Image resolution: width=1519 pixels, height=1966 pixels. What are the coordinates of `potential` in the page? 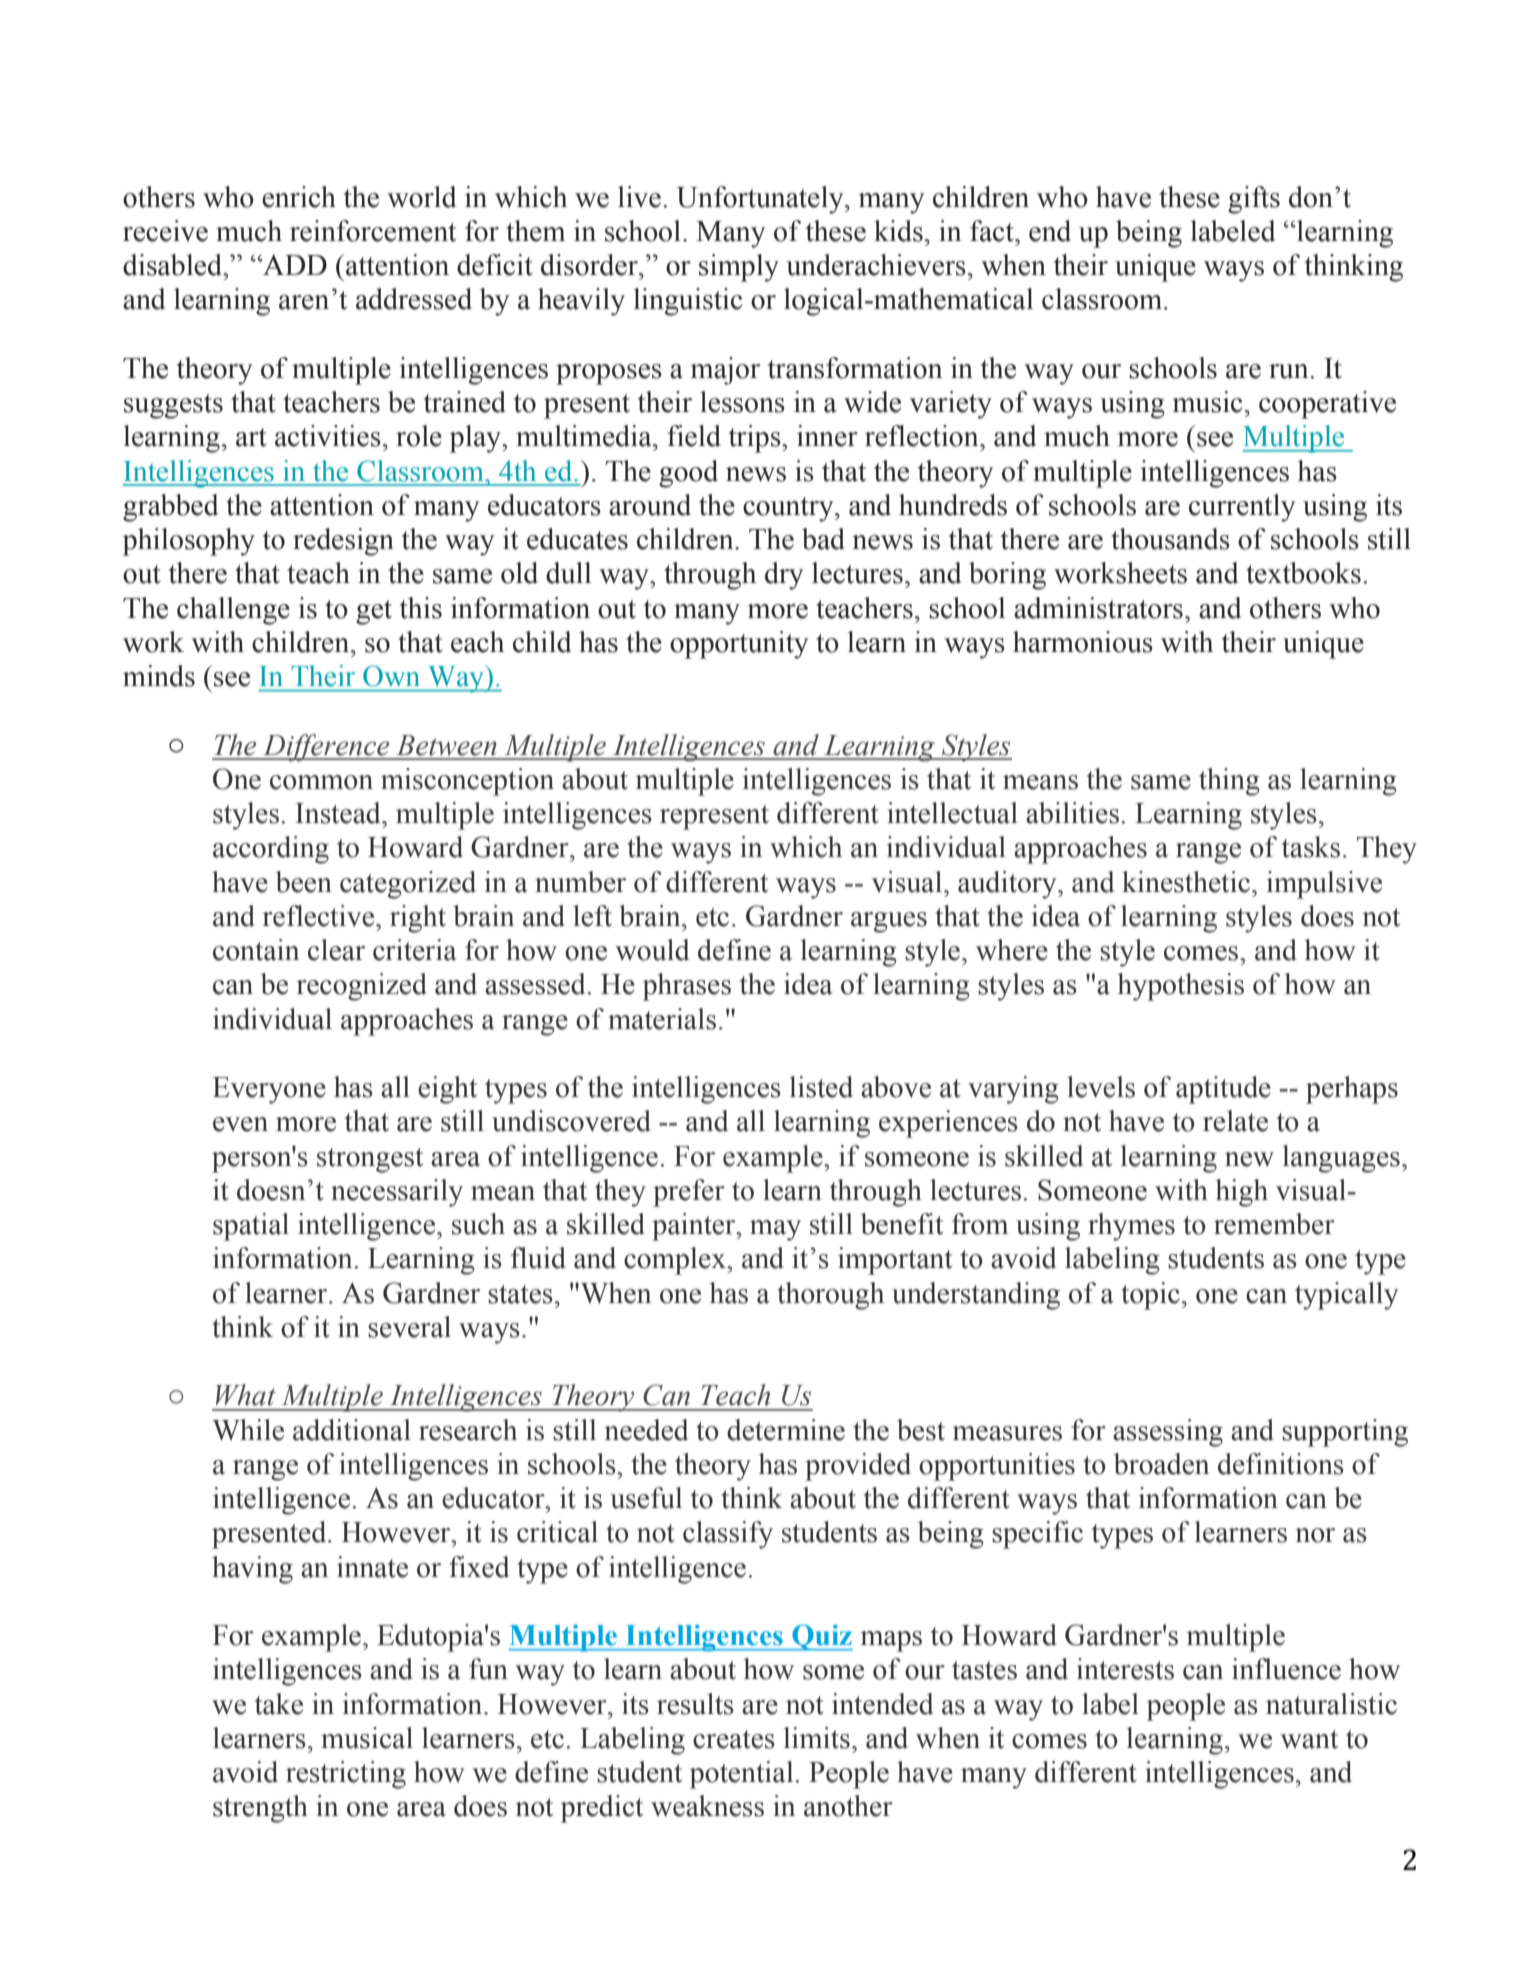 It's located at (742, 1775).
